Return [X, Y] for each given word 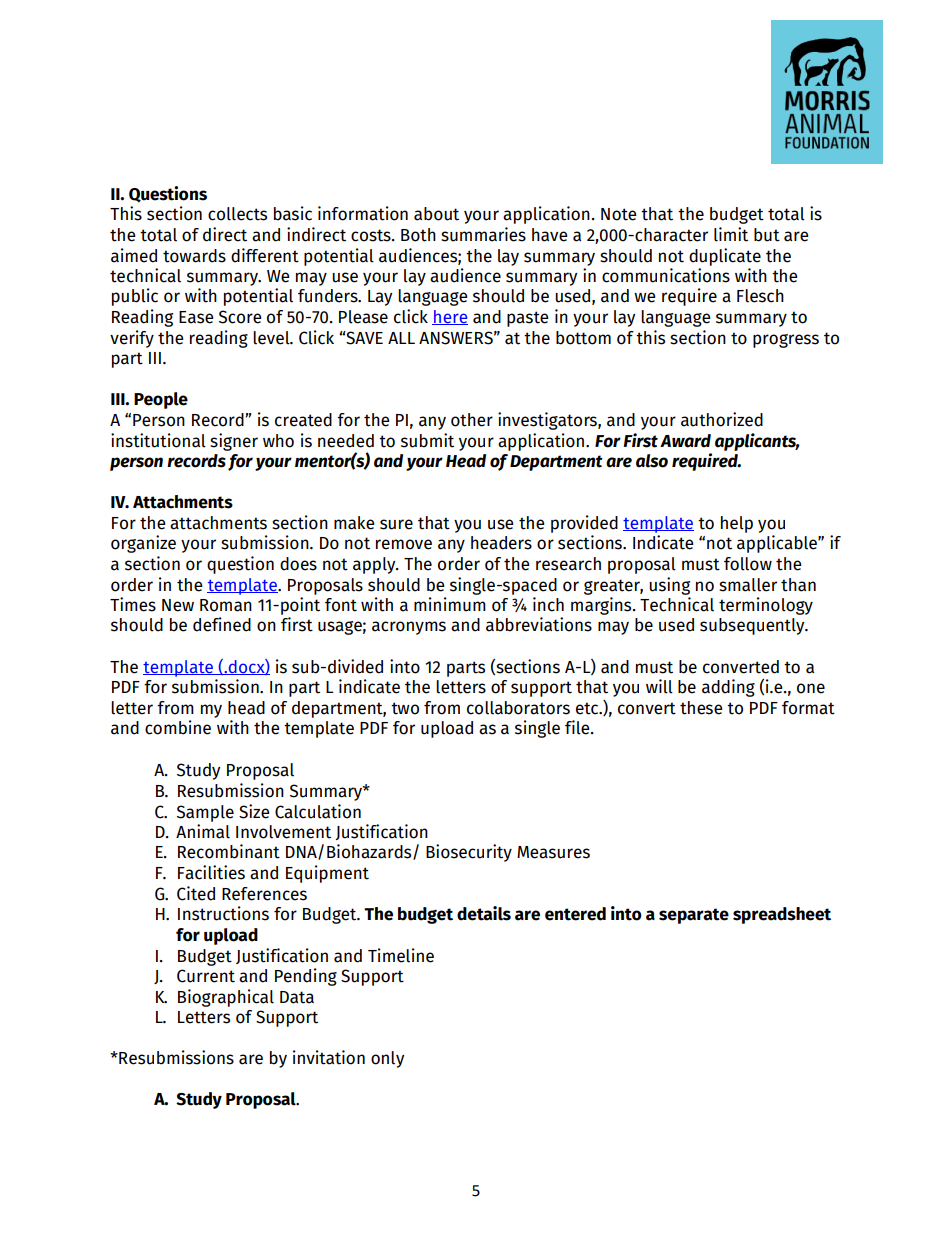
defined [222, 624]
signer [234, 442]
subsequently [753, 626]
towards [194, 256]
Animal [203, 831]
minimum [450, 604]
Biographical [226, 998]
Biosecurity [469, 853]
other [472, 420]
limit [731, 234]
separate [694, 916]
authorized [722, 419]
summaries [483, 234]
